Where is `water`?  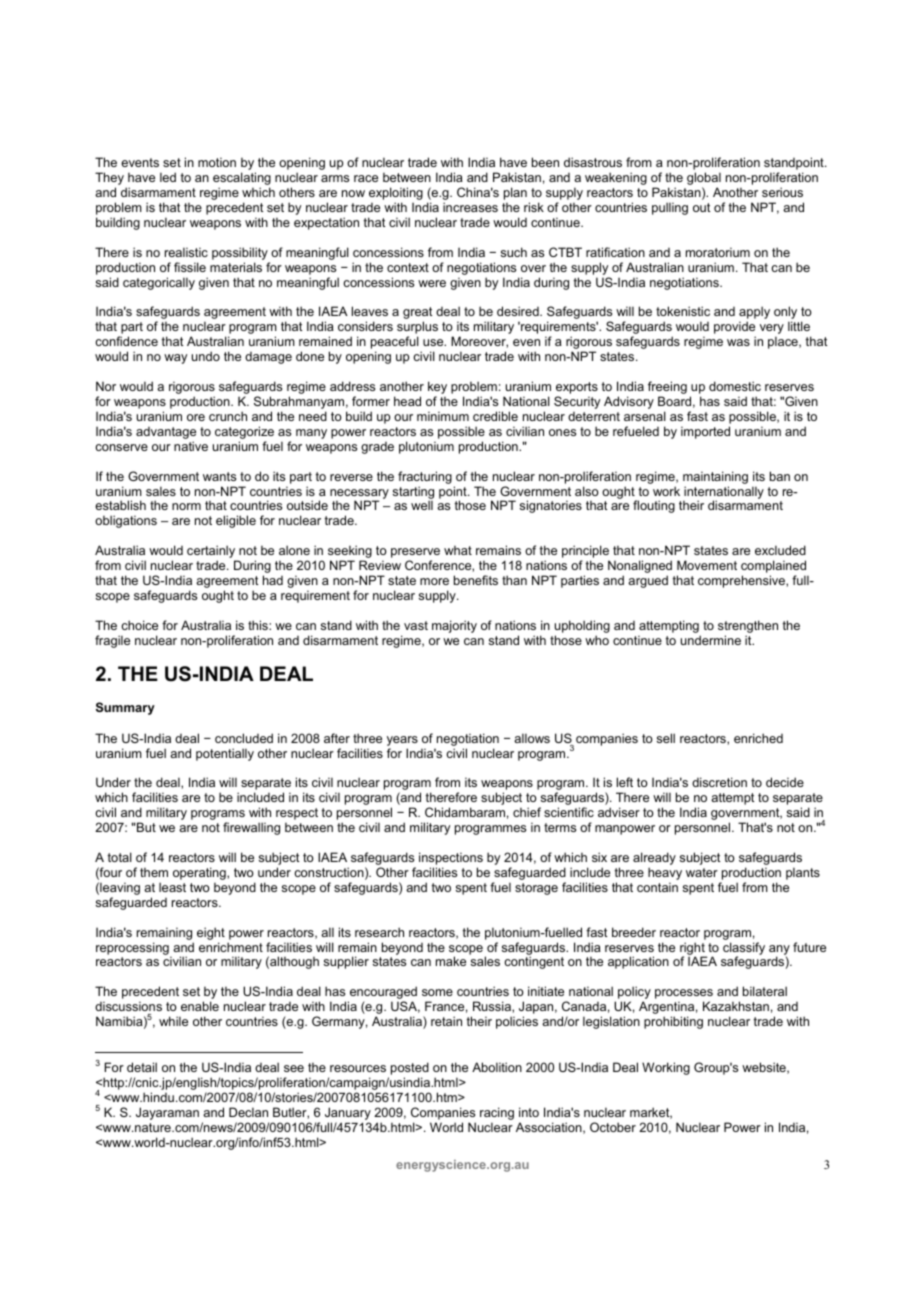 water is located at coordinates (702, 872).
